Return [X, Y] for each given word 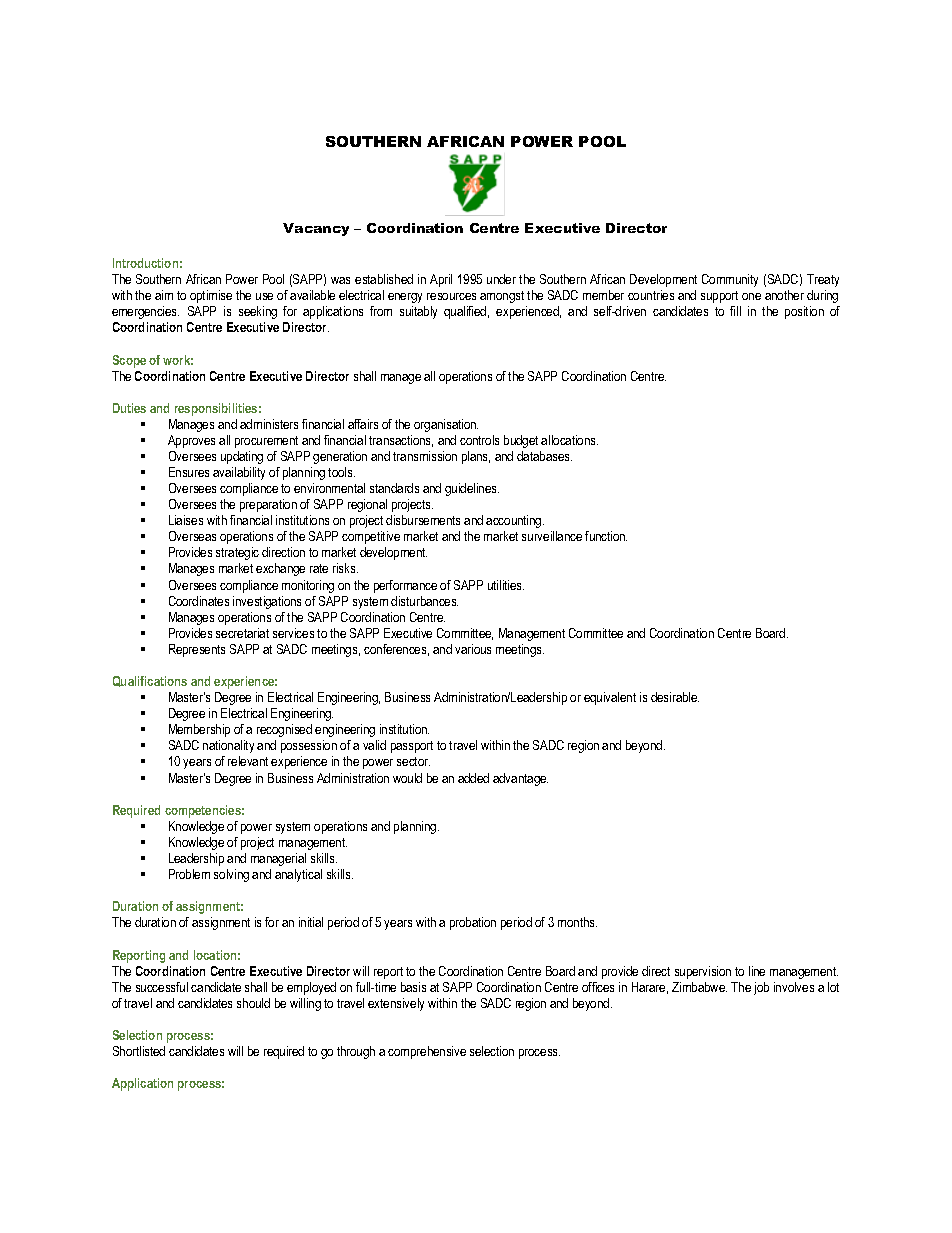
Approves [191, 441]
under [501, 279]
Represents [197, 650]
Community [730, 280]
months [577, 922]
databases [544, 456]
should [253, 1003]
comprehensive [427, 1052]
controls [479, 440]
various [473, 649]
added [473, 778]
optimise [211, 296]
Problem [189, 874]
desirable [675, 697]
